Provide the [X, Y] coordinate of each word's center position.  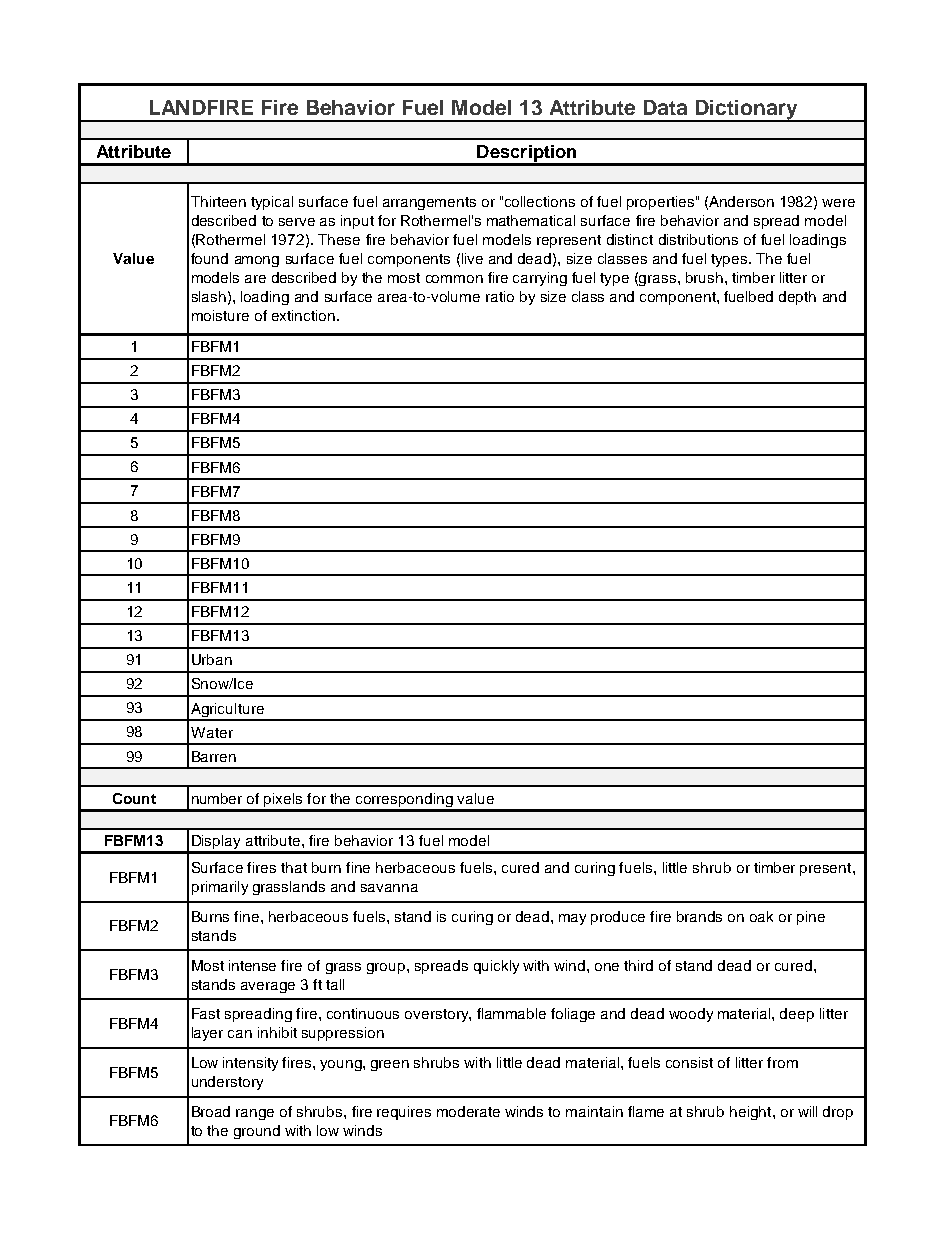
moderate [468, 1111]
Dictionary [746, 111]
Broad [211, 1111]
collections [540, 201]
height [752, 1113]
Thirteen [218, 201]
